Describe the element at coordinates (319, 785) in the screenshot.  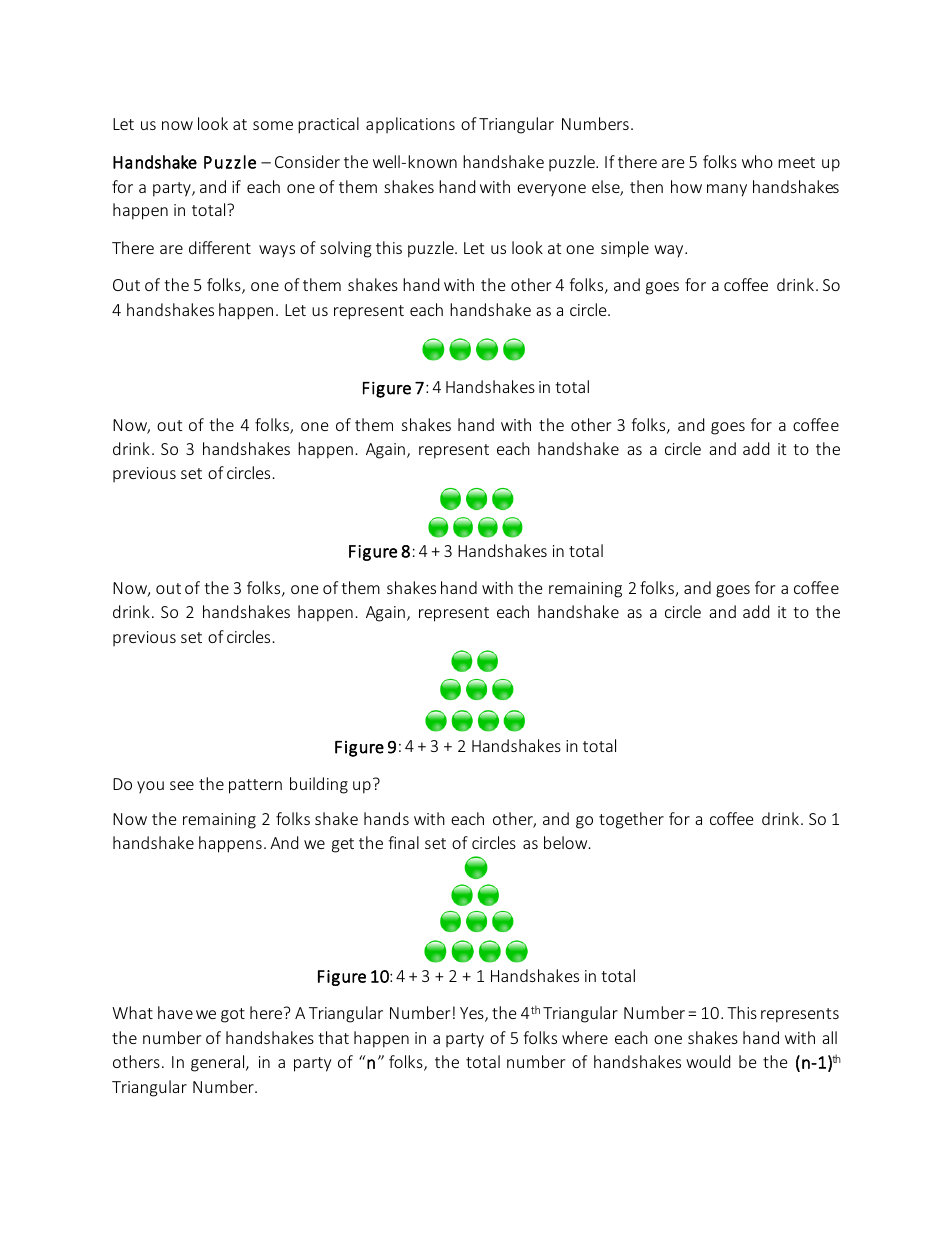
I see `building` at that location.
